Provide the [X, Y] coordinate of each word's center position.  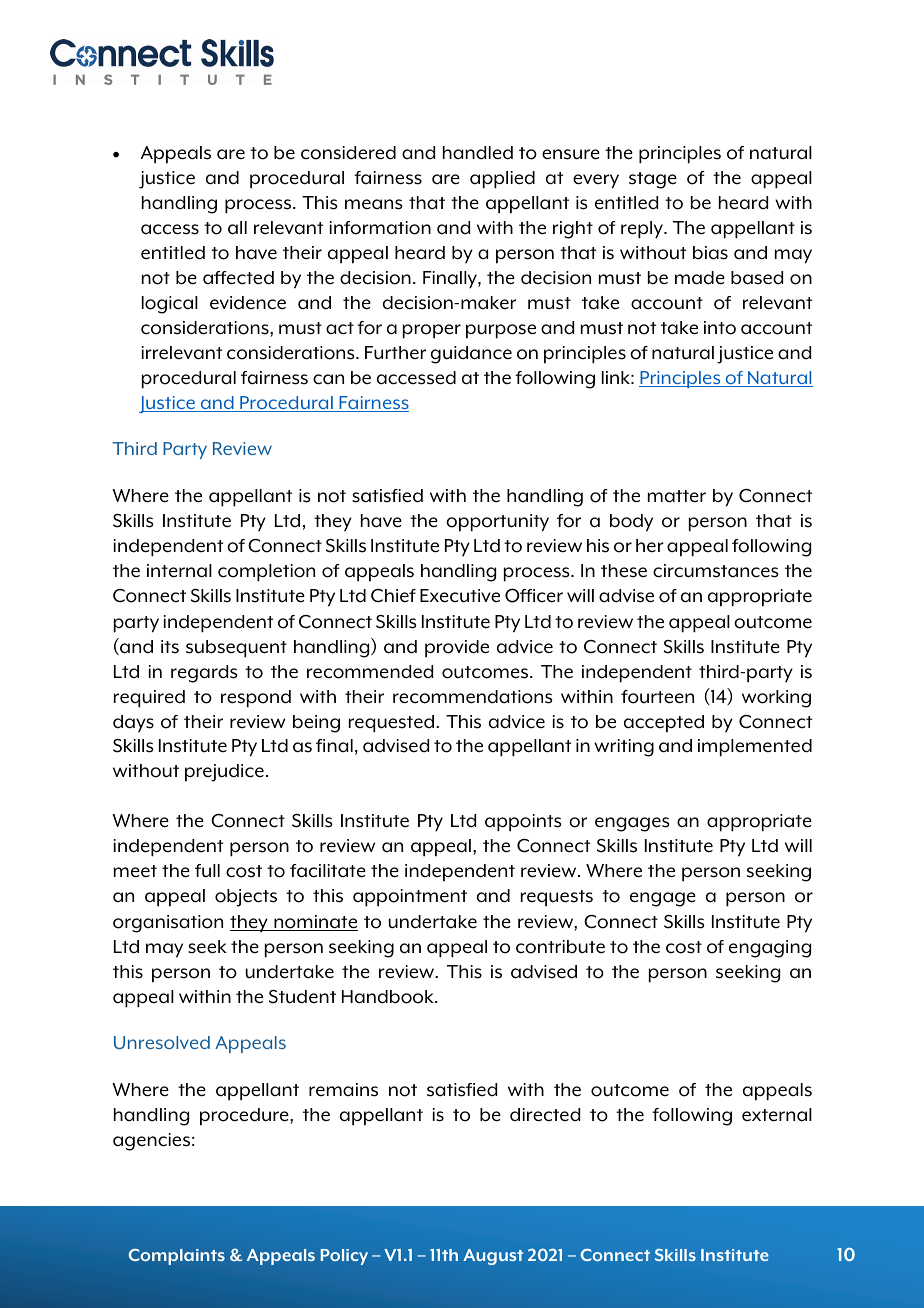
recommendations [473, 697]
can [328, 379]
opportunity [497, 523]
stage [653, 180]
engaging [770, 949]
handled [478, 153]
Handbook [389, 997]
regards [204, 674]
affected [238, 278]
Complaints [176, 1257]
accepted [664, 724]
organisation [168, 924]
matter [677, 496]
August [493, 1257]
